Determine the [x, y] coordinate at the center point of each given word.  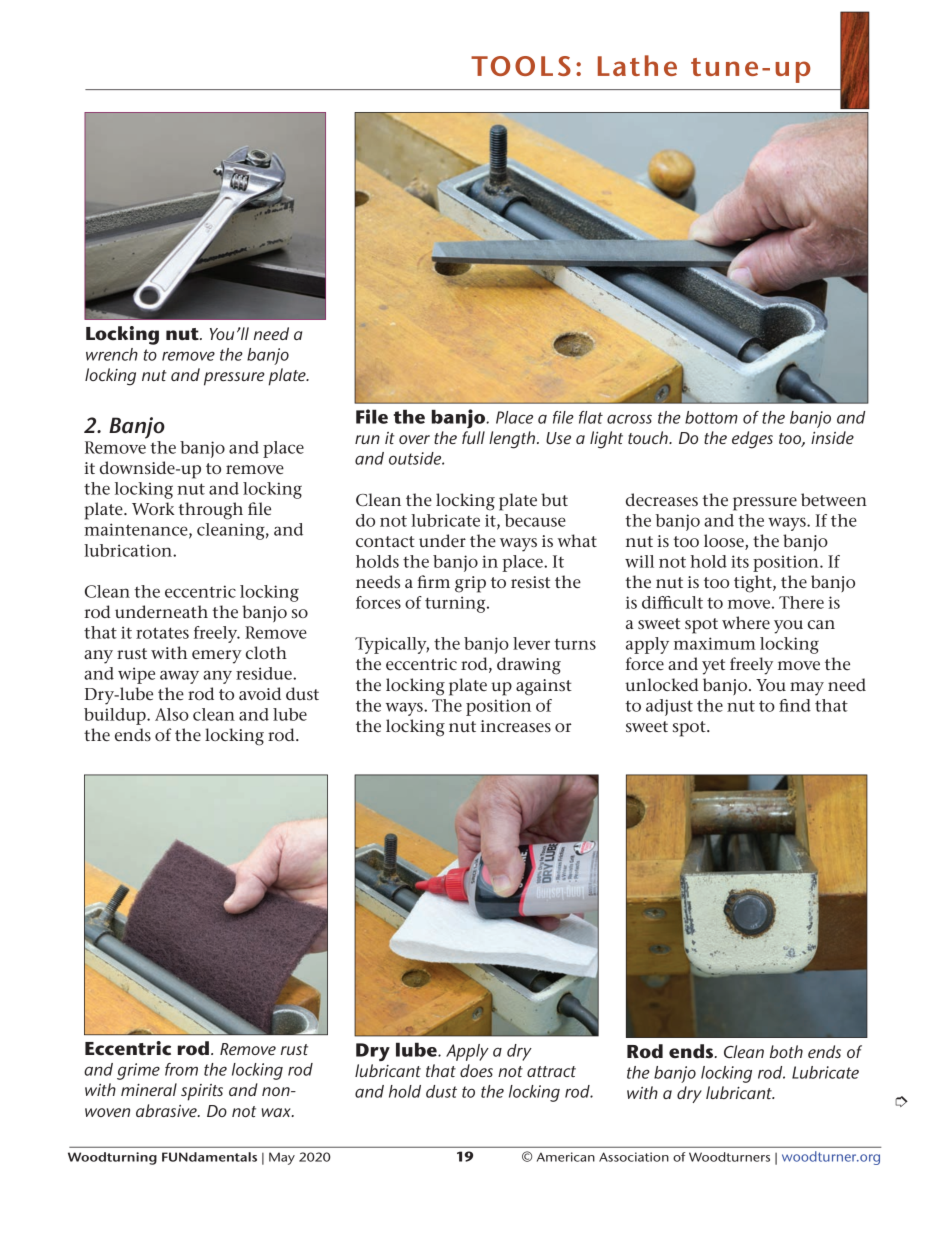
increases [516, 726]
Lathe [637, 65]
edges [752, 440]
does [476, 1070]
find [795, 705]
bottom [711, 417]
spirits [202, 1092]
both [786, 1051]
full [473, 437]
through [210, 511]
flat [591, 417]
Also [172, 714]
